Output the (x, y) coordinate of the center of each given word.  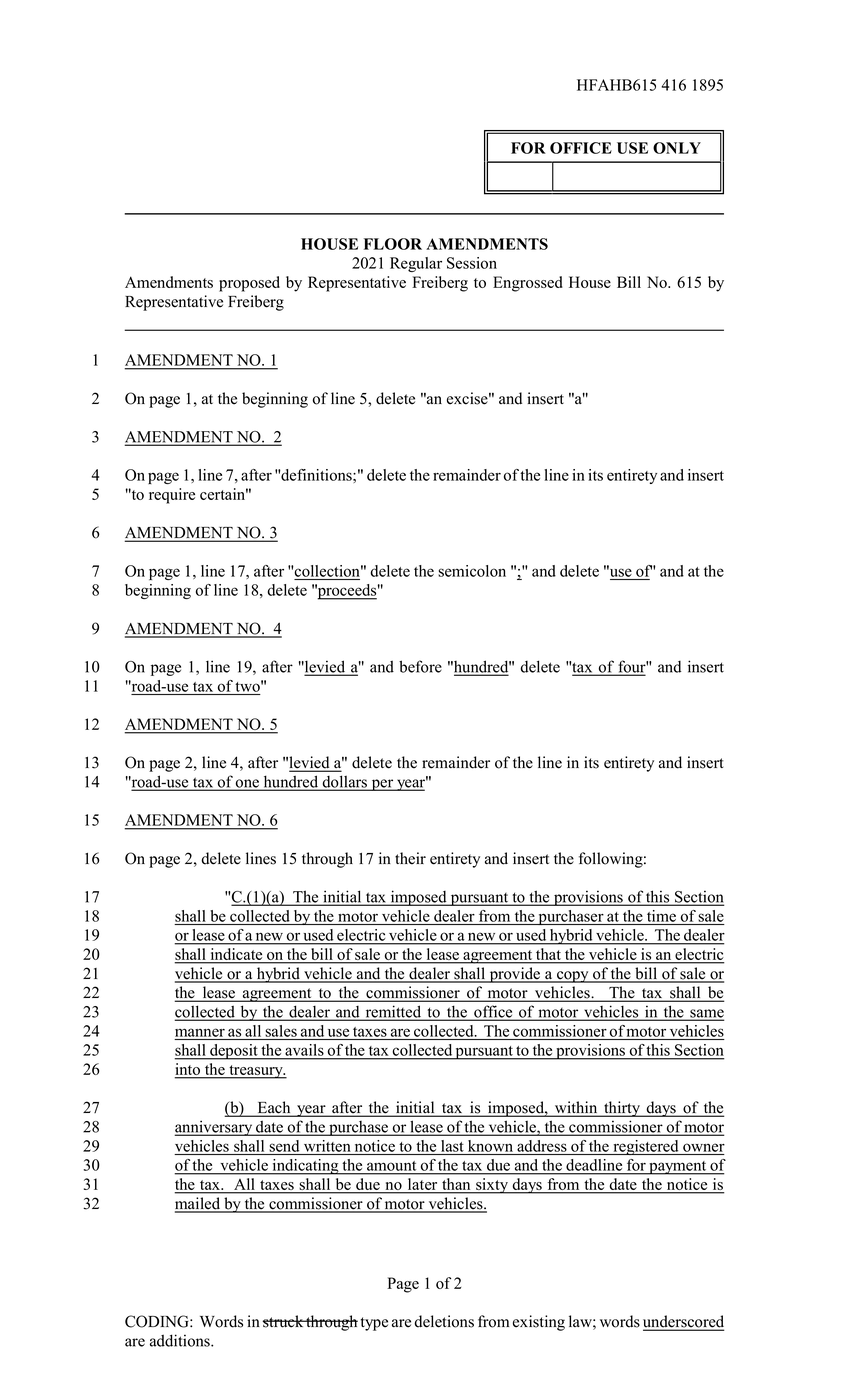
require (172, 496)
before (420, 666)
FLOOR (393, 244)
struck (283, 1321)
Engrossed (528, 284)
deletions (444, 1321)
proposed (249, 284)
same (706, 1014)
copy (573, 977)
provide (515, 975)
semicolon (472, 571)
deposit (234, 1052)
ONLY (677, 148)
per (382, 785)
